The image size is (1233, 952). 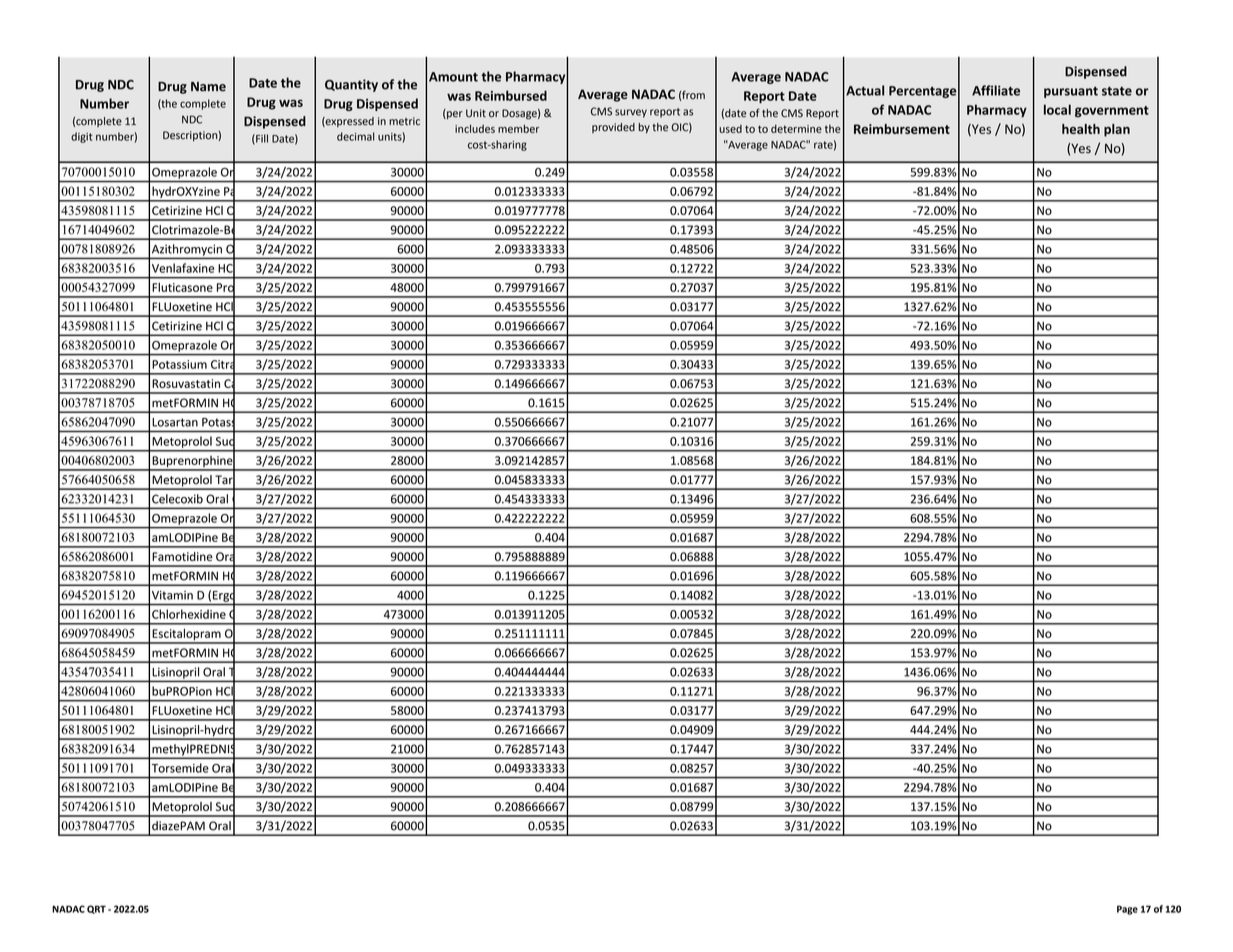 What do you see at coordinates (208, 87) in the screenshot?
I see `Name` at bounding box center [208, 87].
